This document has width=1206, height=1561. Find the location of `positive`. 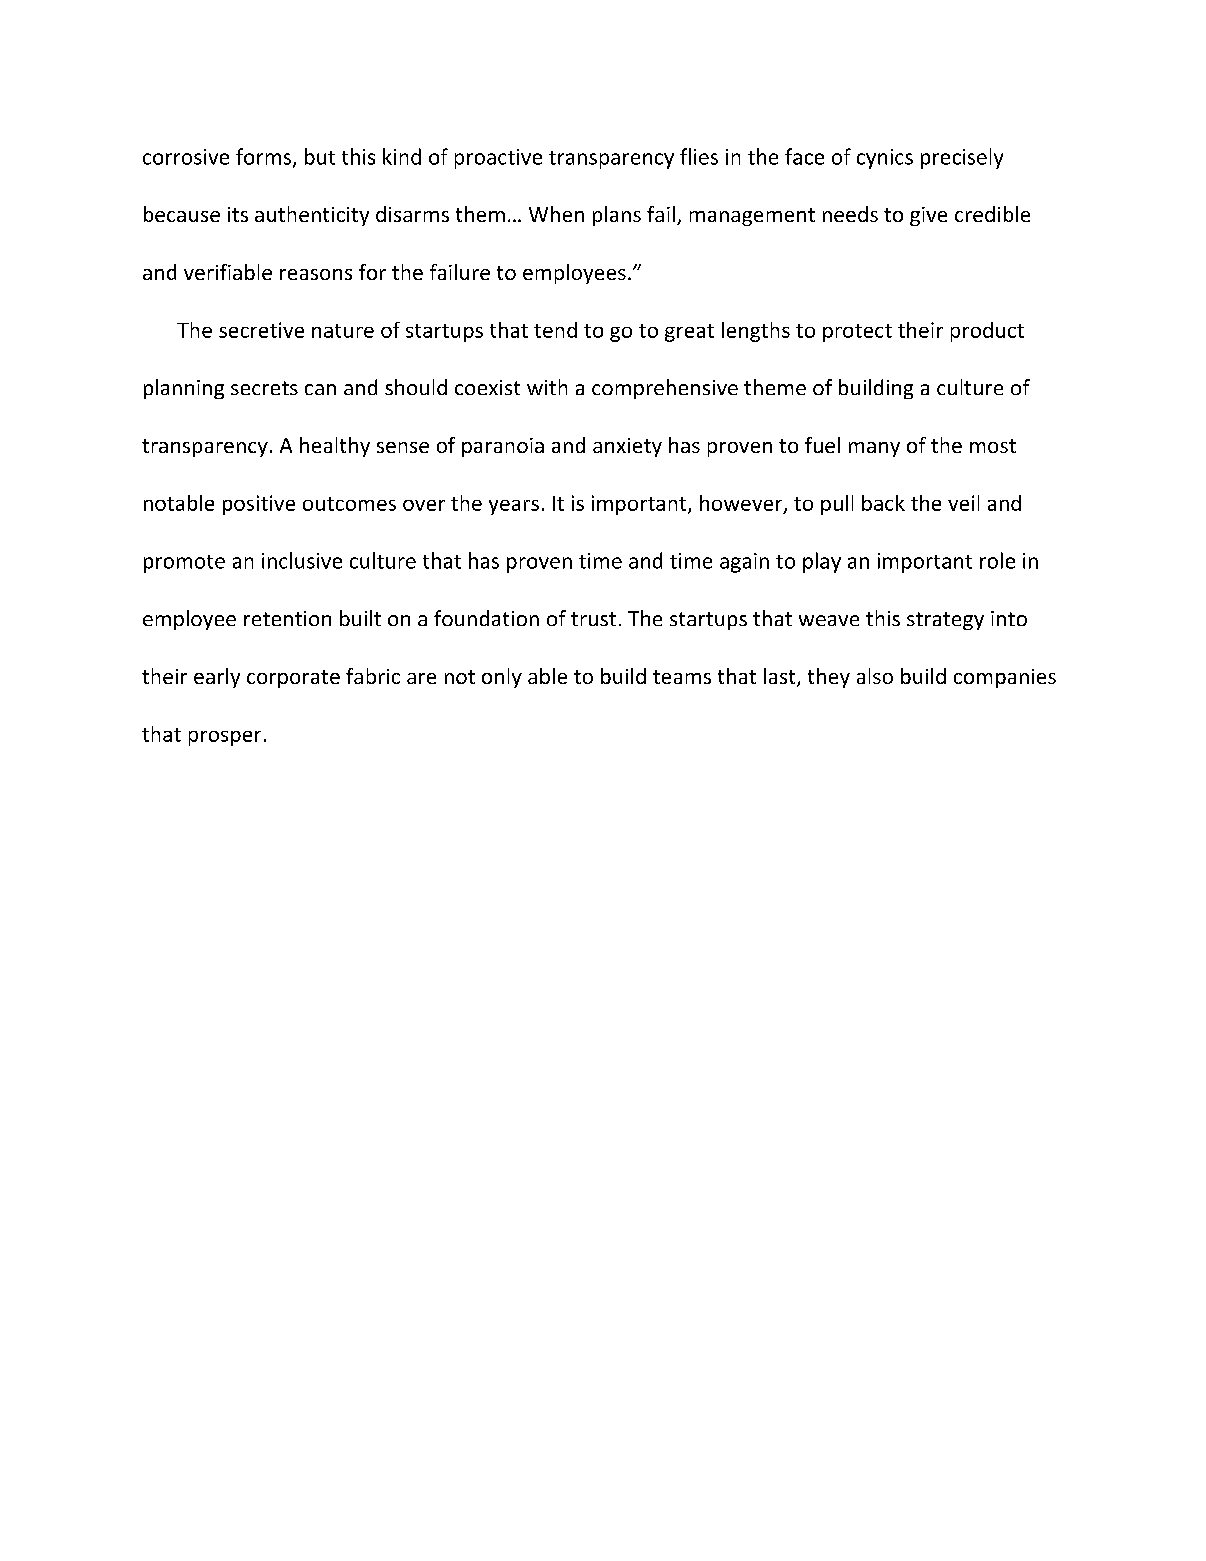

positive is located at coordinates (259, 505).
